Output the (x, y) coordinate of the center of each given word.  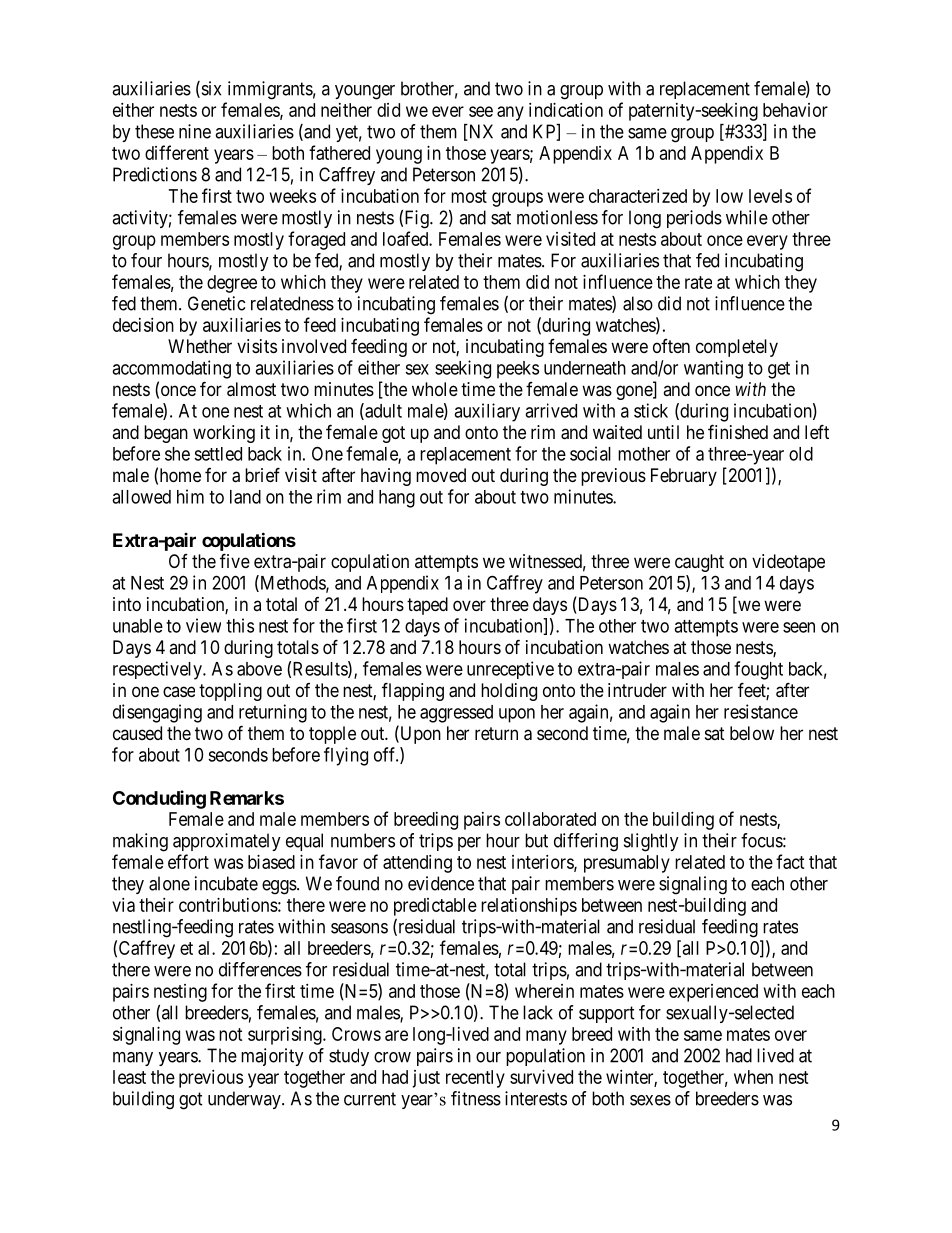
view (203, 625)
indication (566, 110)
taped (427, 606)
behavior (795, 110)
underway (245, 1100)
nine (195, 131)
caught (699, 563)
